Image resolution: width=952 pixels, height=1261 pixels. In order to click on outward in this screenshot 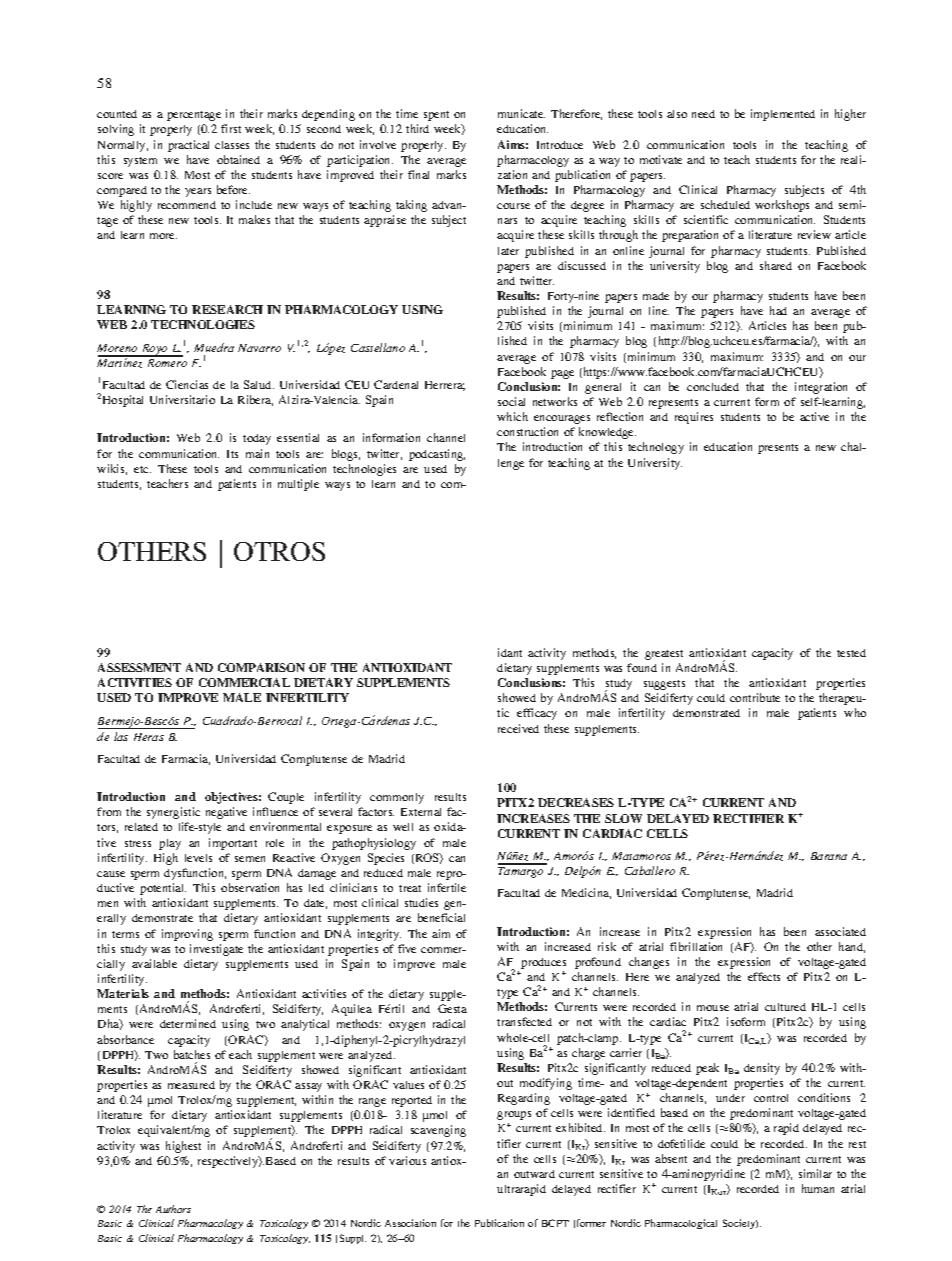, I will do `click(534, 1174)`.
